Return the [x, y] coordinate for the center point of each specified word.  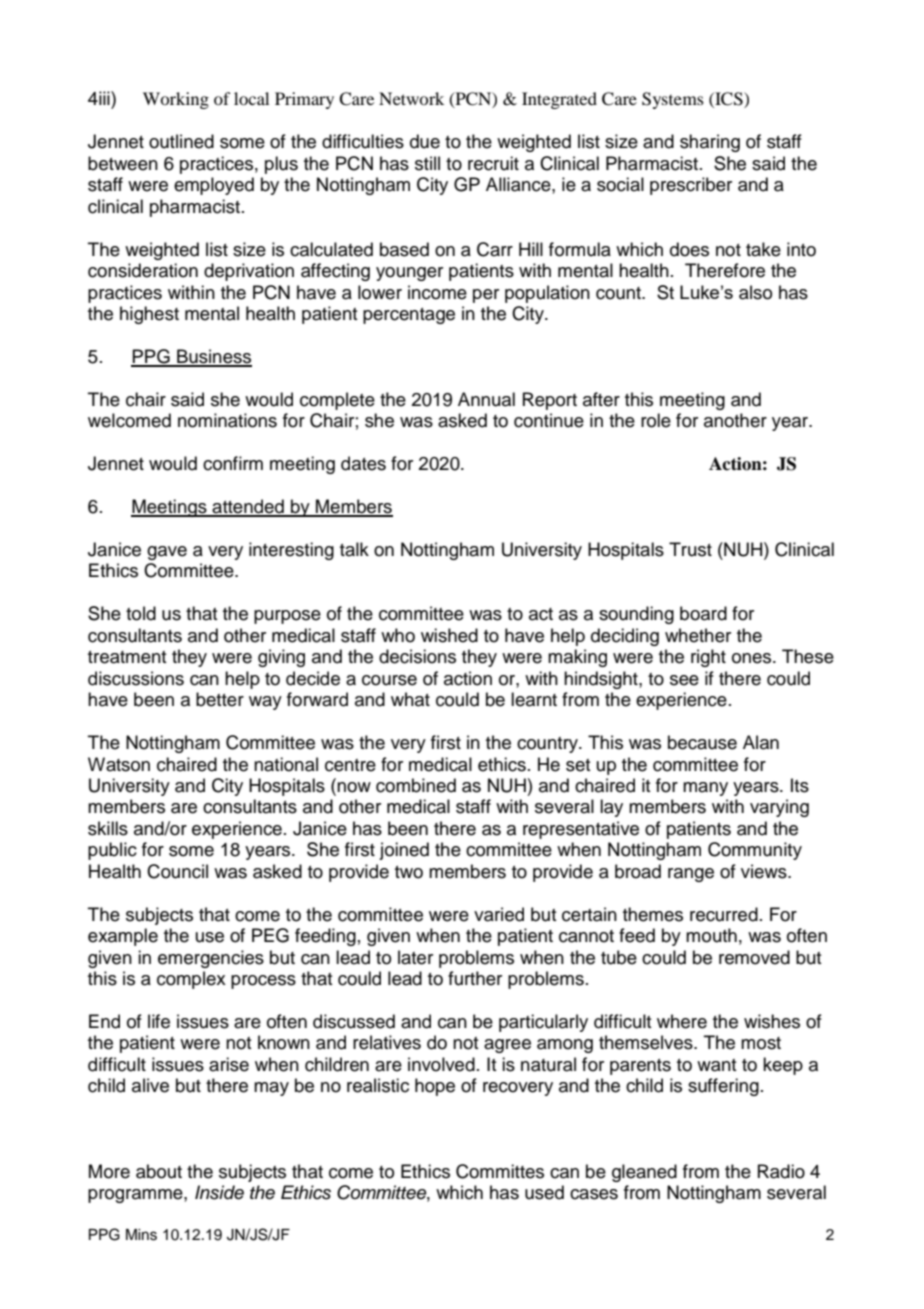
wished [449, 635]
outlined [181, 141]
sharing [710, 143]
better [220, 699]
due [425, 141]
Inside [219, 1192]
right [708, 658]
